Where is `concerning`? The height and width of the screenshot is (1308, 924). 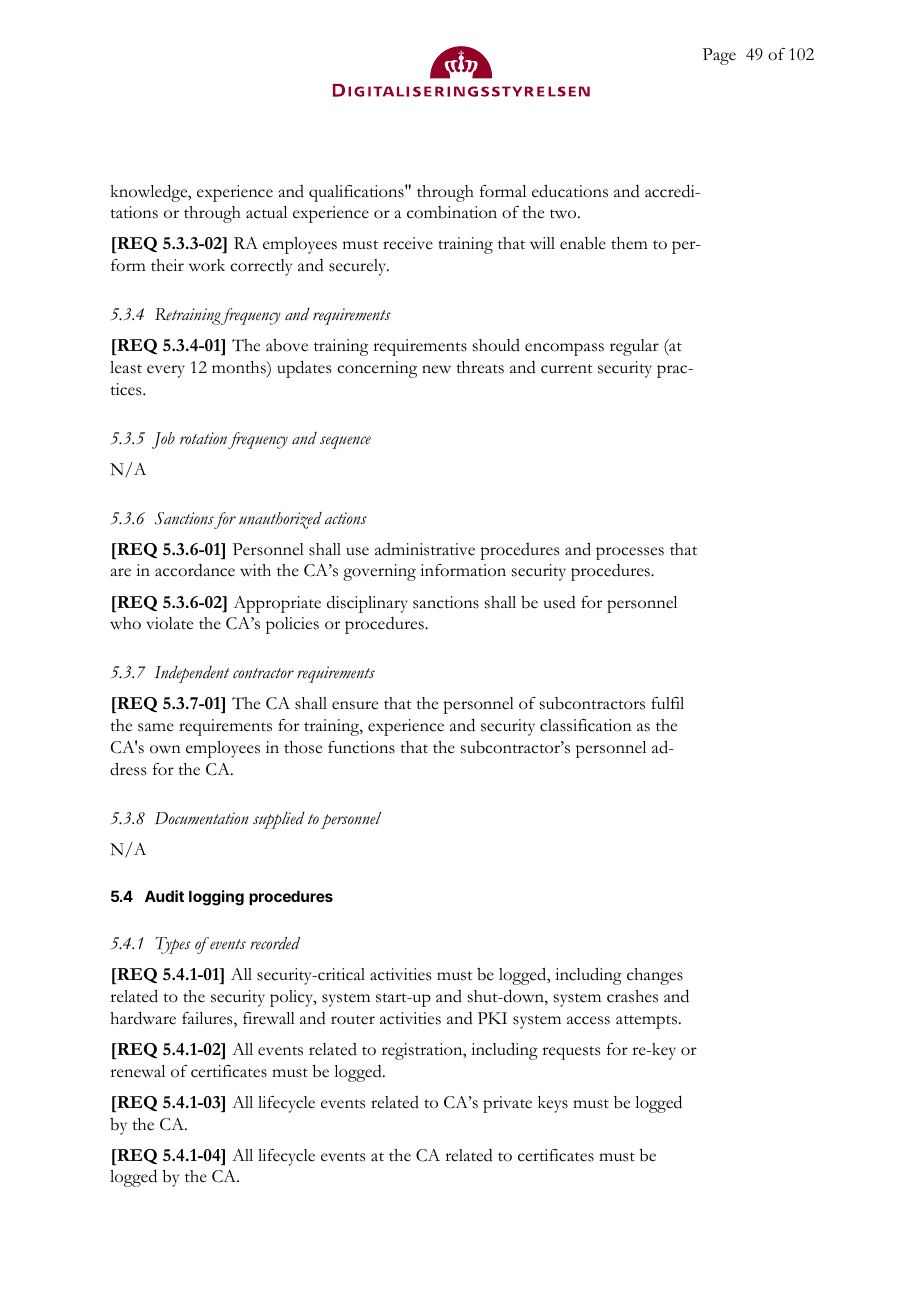 concerning is located at coordinates (377, 369).
